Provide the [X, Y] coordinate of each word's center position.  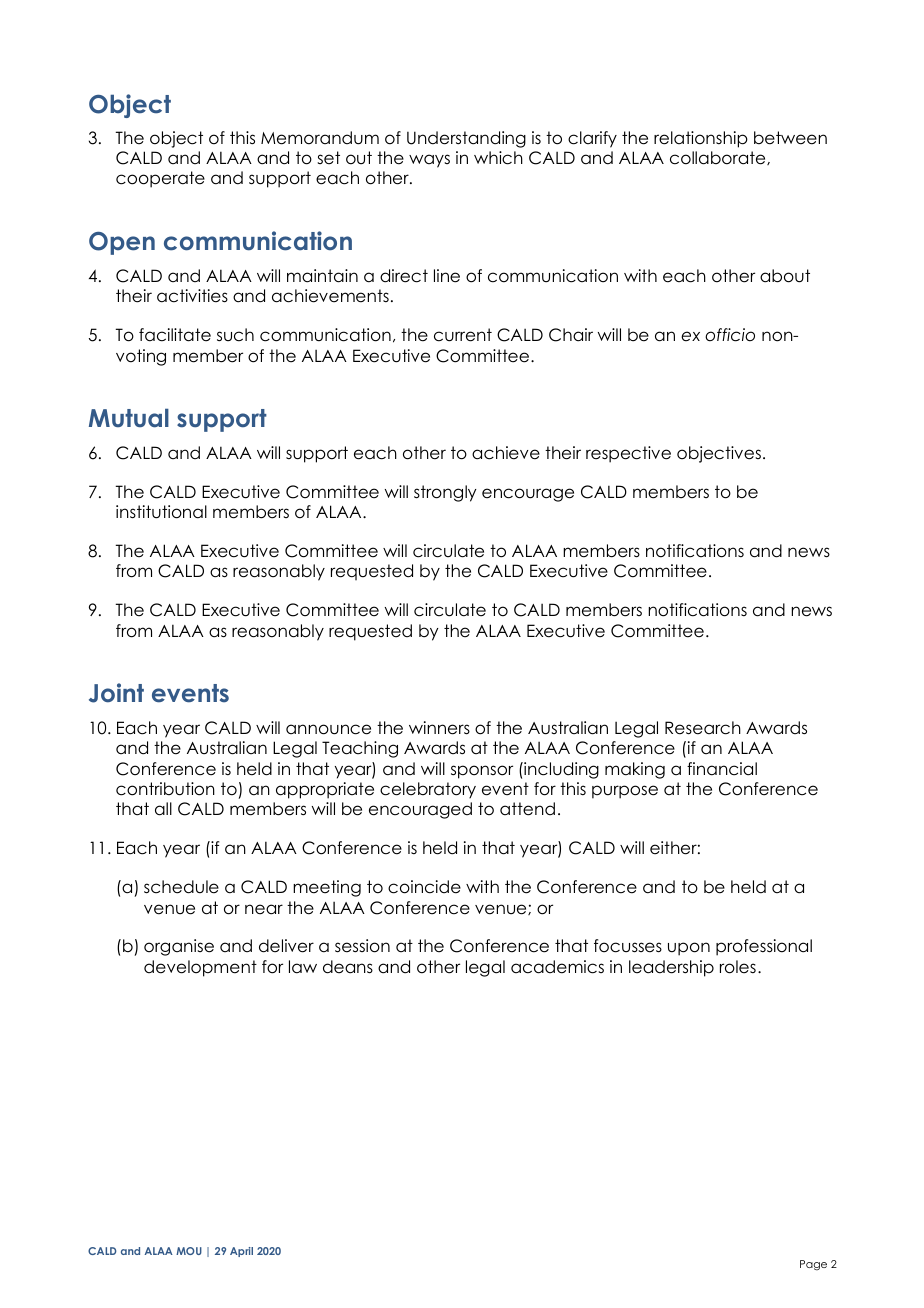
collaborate [719, 158]
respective [628, 454]
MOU [189, 1251]
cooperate [160, 179]
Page [813, 1265]
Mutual [129, 418]
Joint [116, 693]
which [498, 158]
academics [557, 967]
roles [738, 967]
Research [703, 728]
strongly [445, 493]
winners [439, 728]
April [241, 1252]
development [200, 968]
